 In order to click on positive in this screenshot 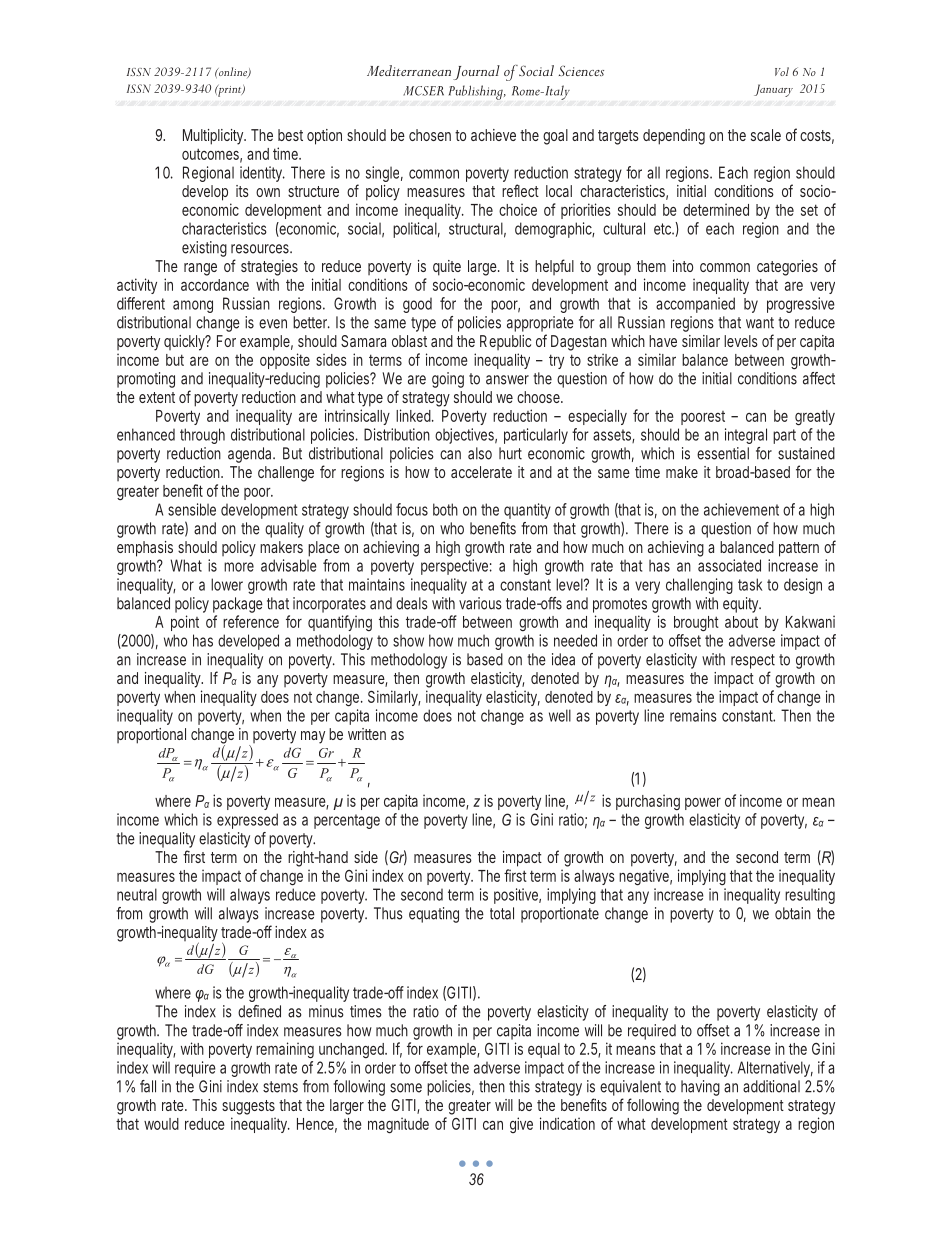, I will do `click(517, 896)`.
